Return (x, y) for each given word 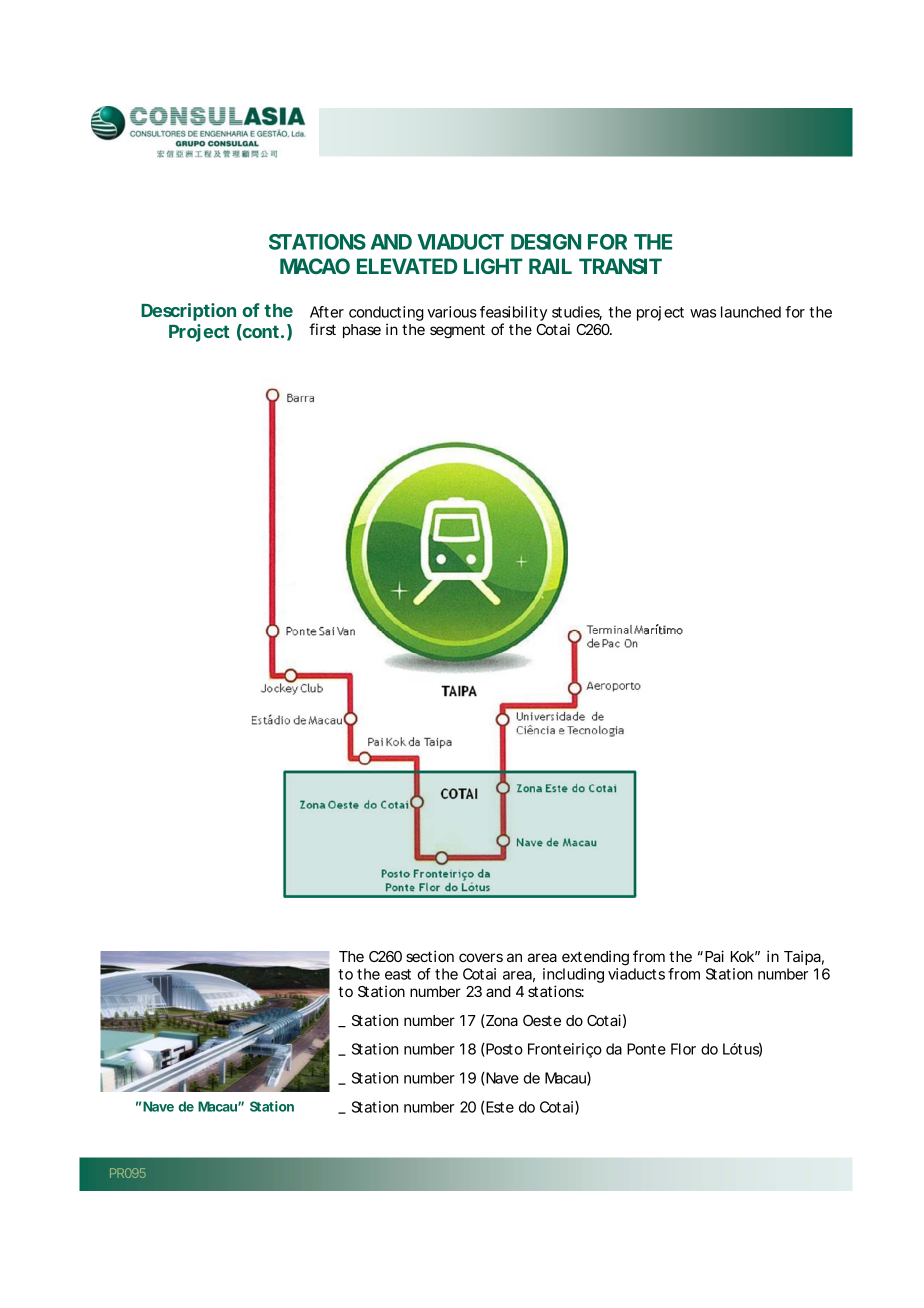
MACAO (315, 266)
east (398, 974)
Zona (501, 1021)
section (430, 956)
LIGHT (493, 266)
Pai (714, 956)
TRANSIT (620, 266)
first (322, 329)
